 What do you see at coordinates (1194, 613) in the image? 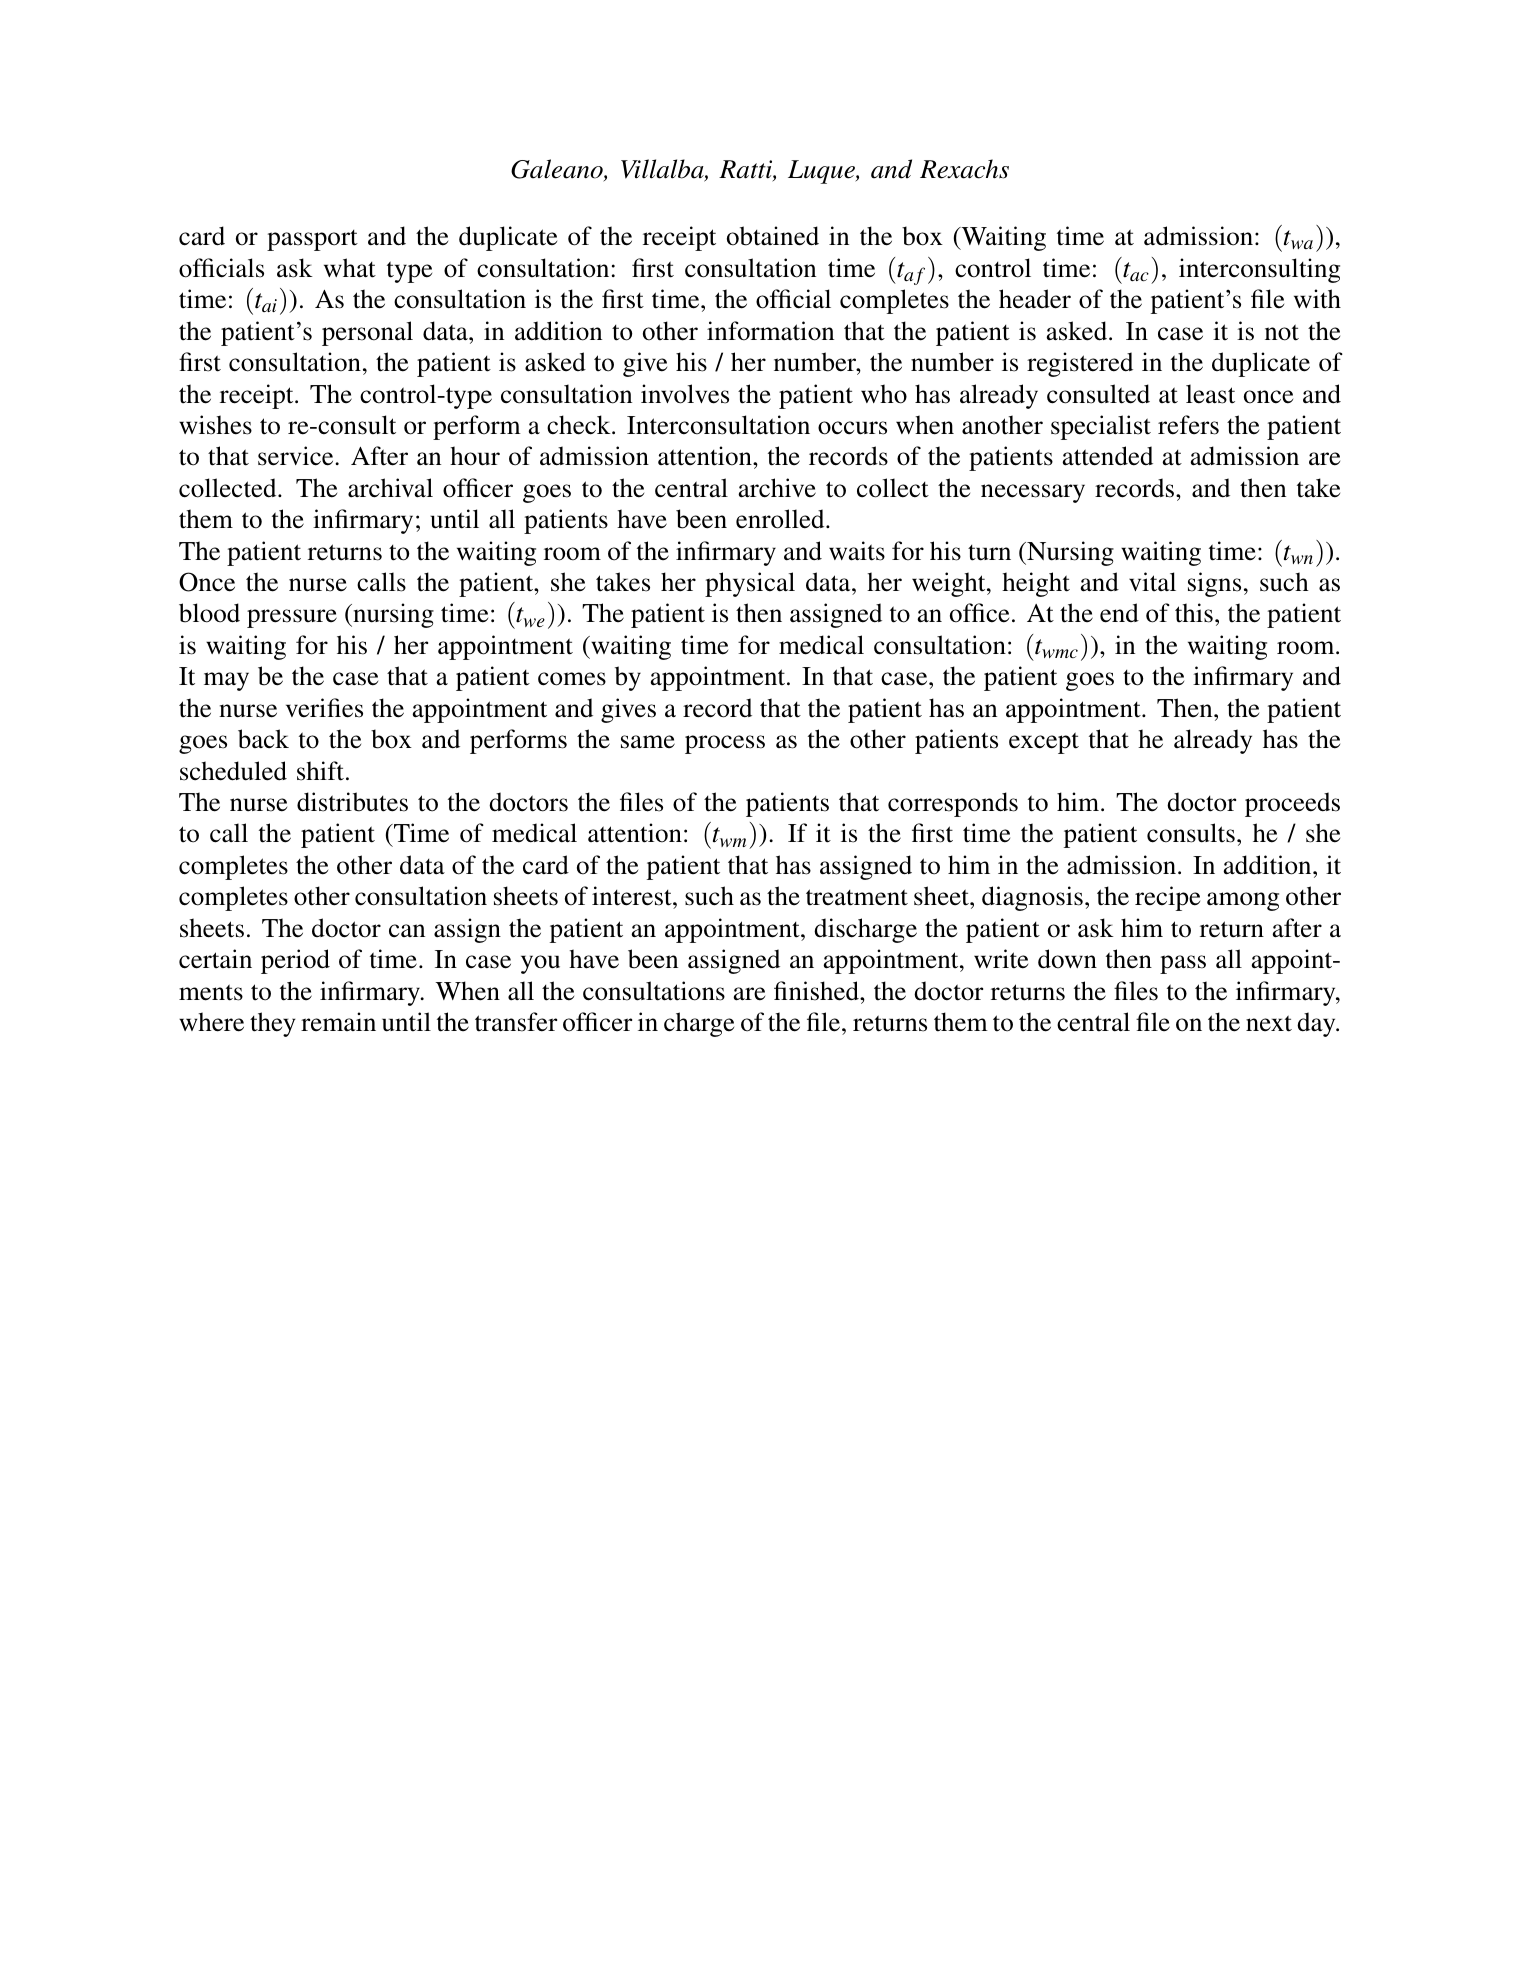
I see `this` at bounding box center [1194, 613].
